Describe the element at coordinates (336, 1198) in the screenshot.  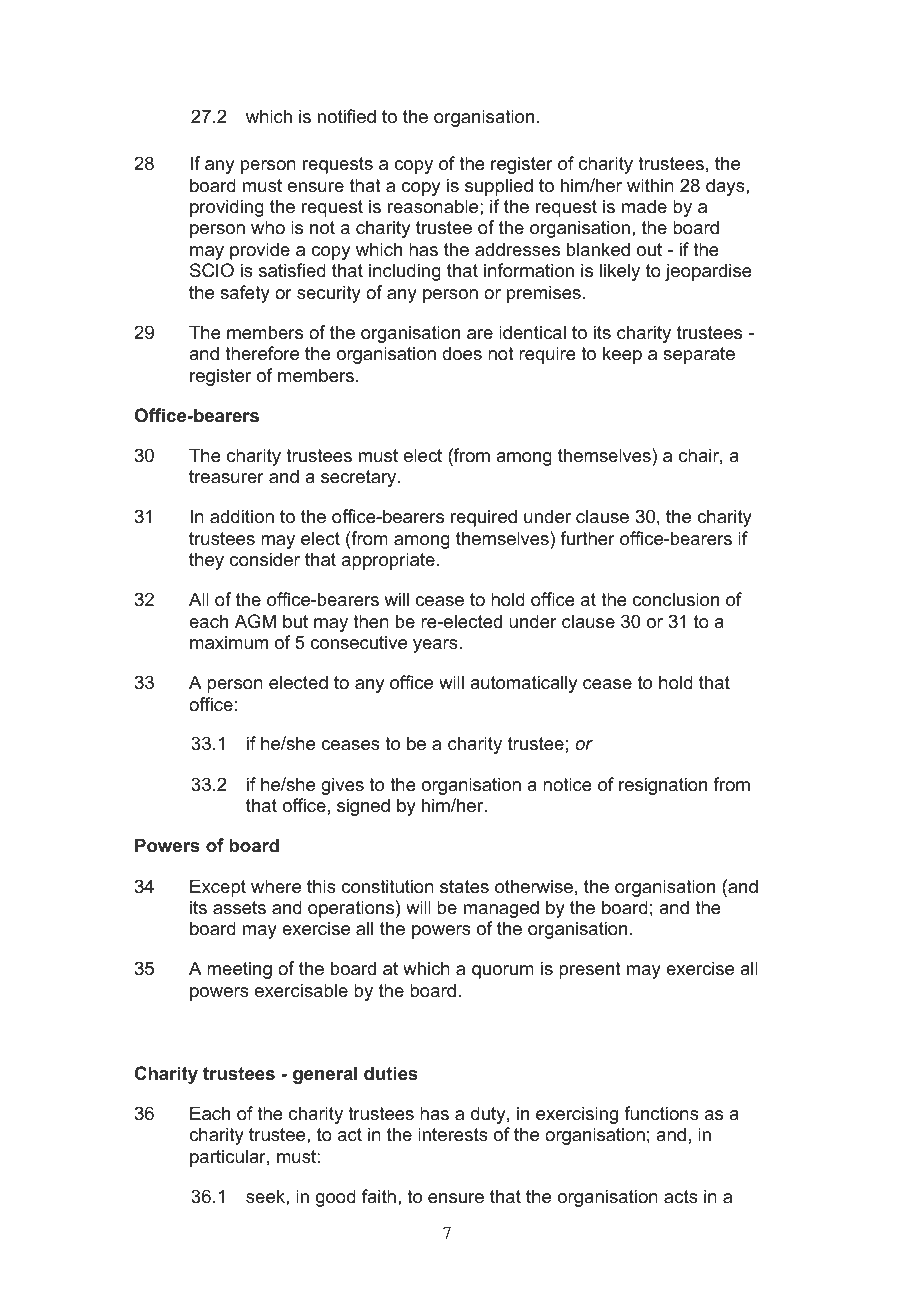
I see `good` at that location.
